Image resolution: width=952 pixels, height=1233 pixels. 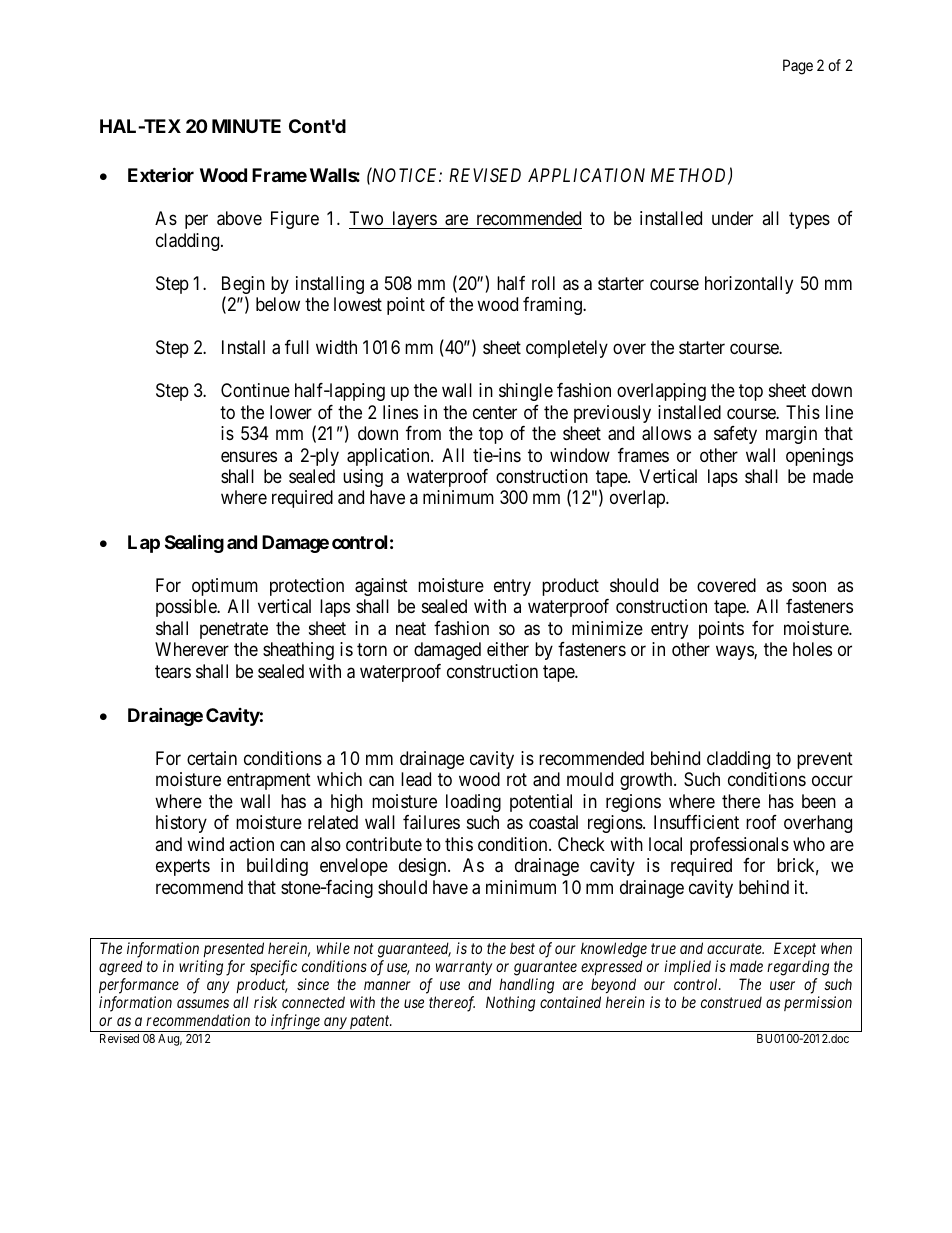 I want to click on assumes, so click(x=203, y=1003).
